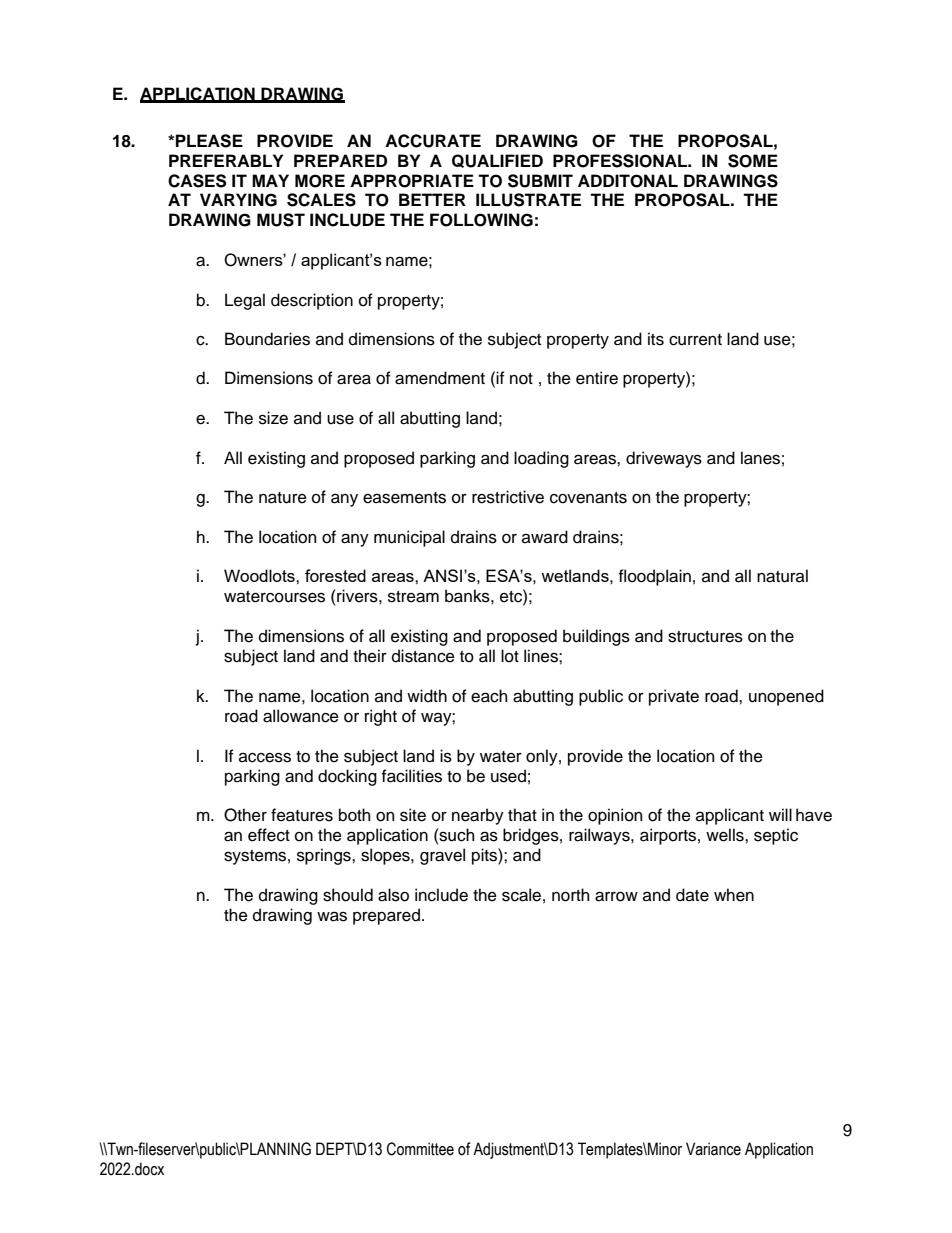 This screenshot has width=952, height=1233. I want to click on SOME, so click(753, 161).
